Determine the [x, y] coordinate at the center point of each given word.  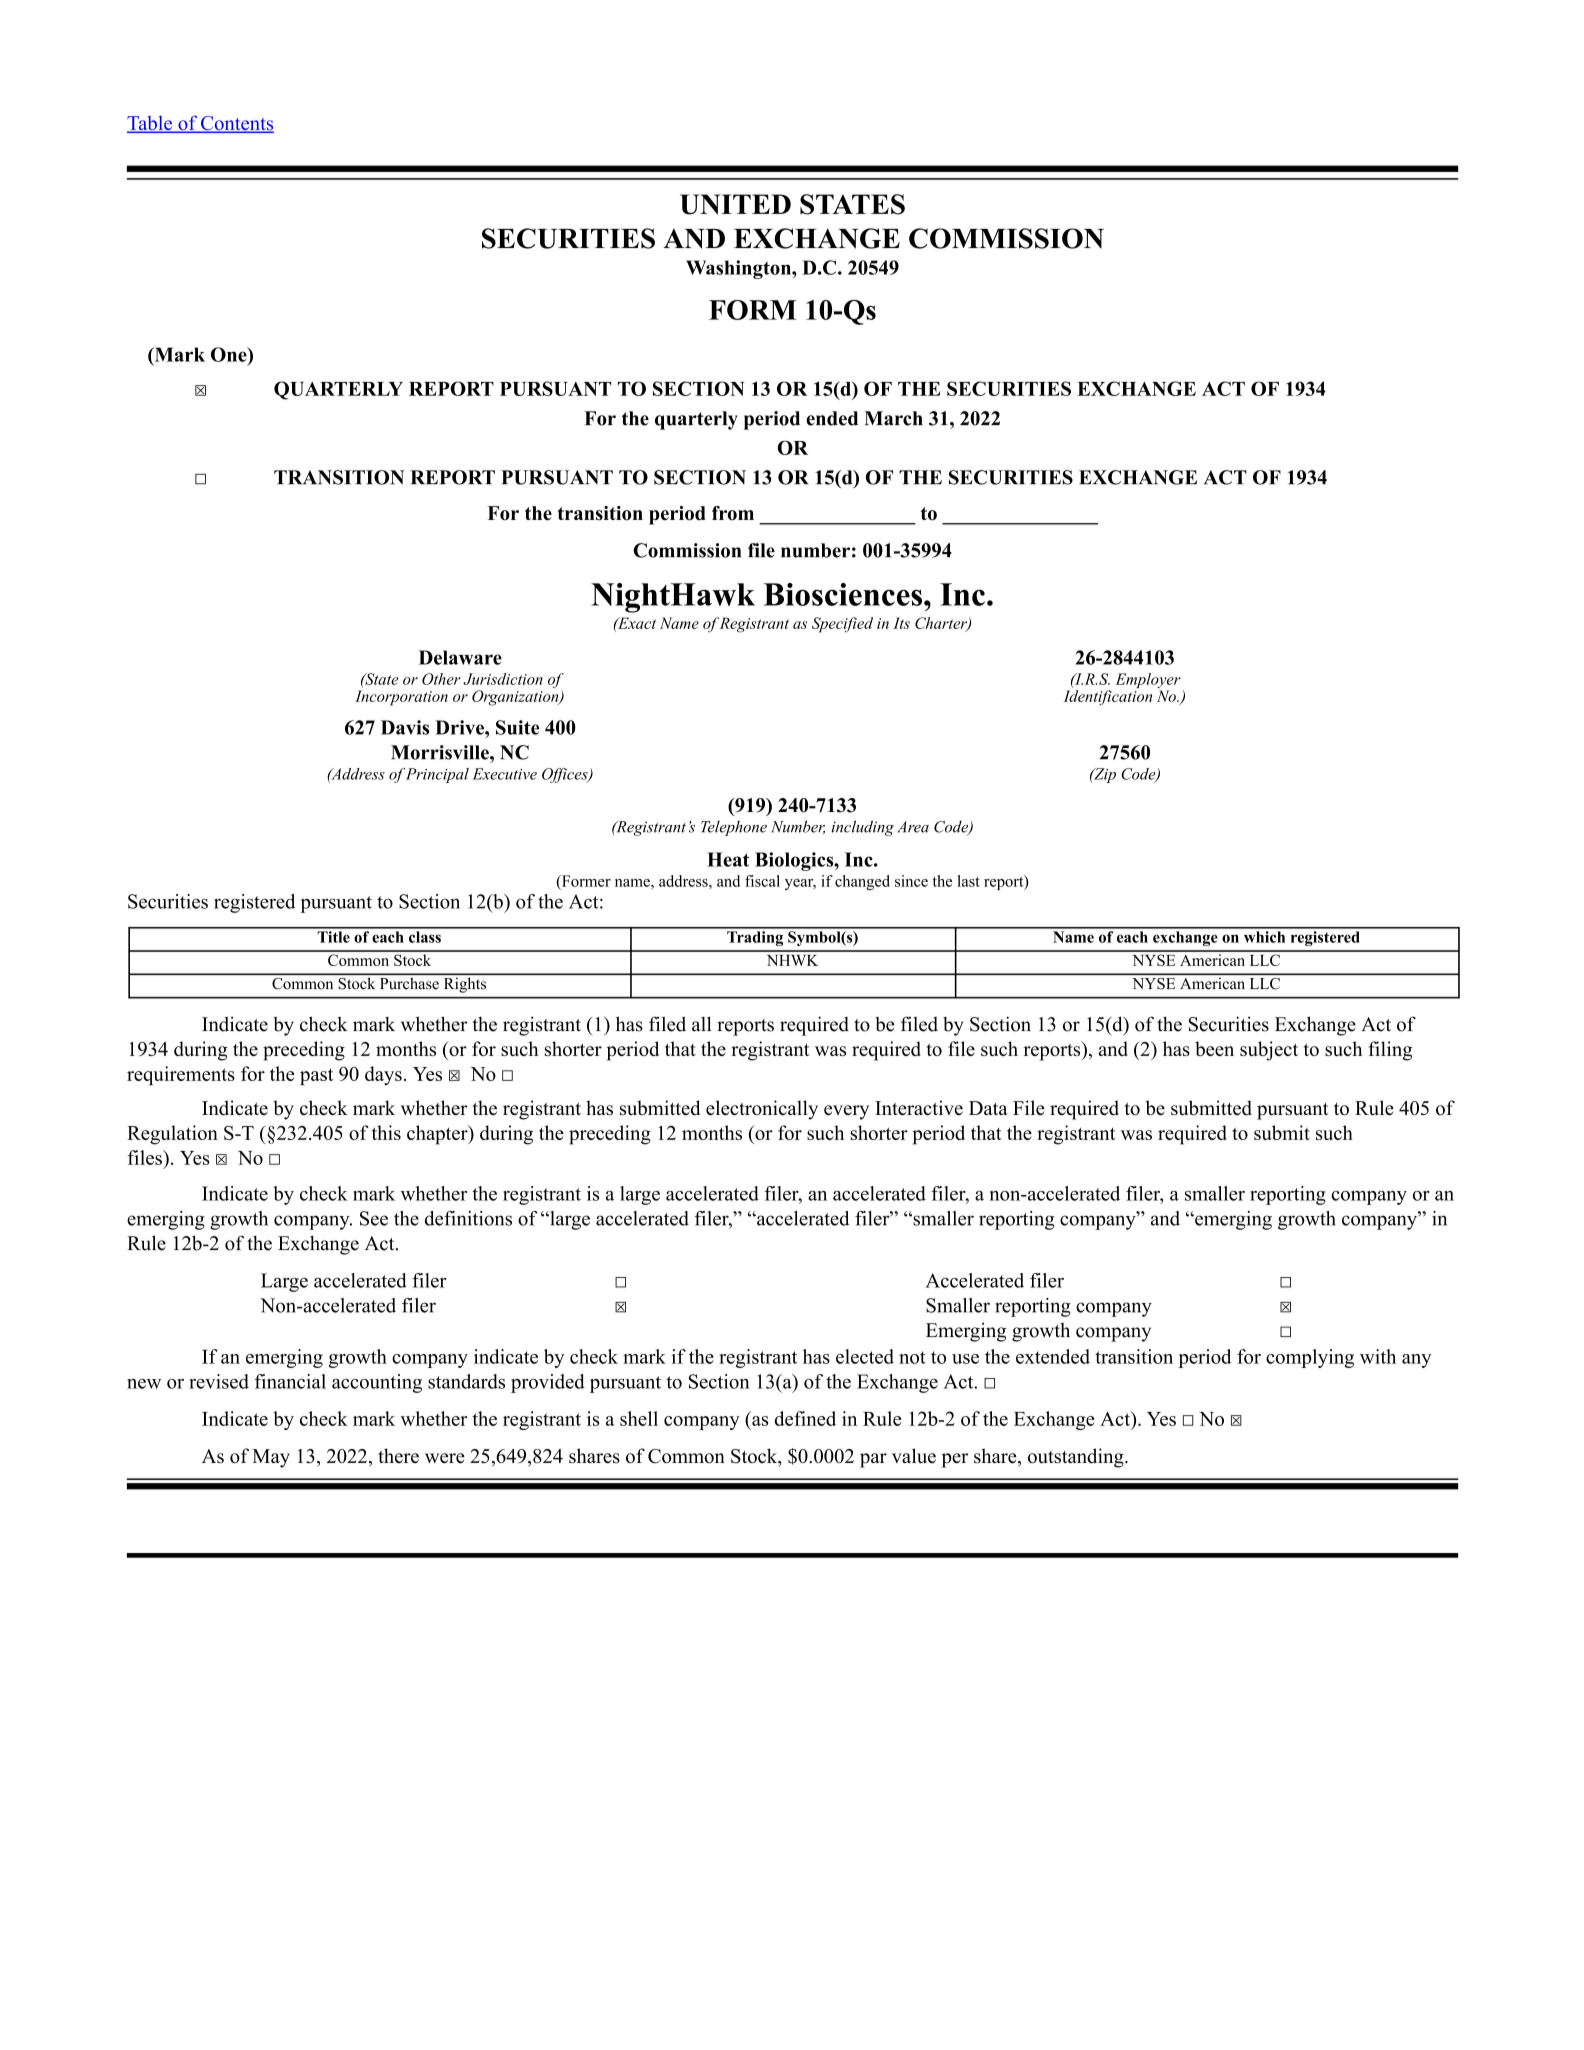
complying [1310, 1358]
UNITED [735, 204]
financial [290, 1381]
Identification [1107, 698]
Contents [236, 124]
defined [805, 1418]
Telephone [734, 828]
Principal [437, 775]
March [893, 418]
